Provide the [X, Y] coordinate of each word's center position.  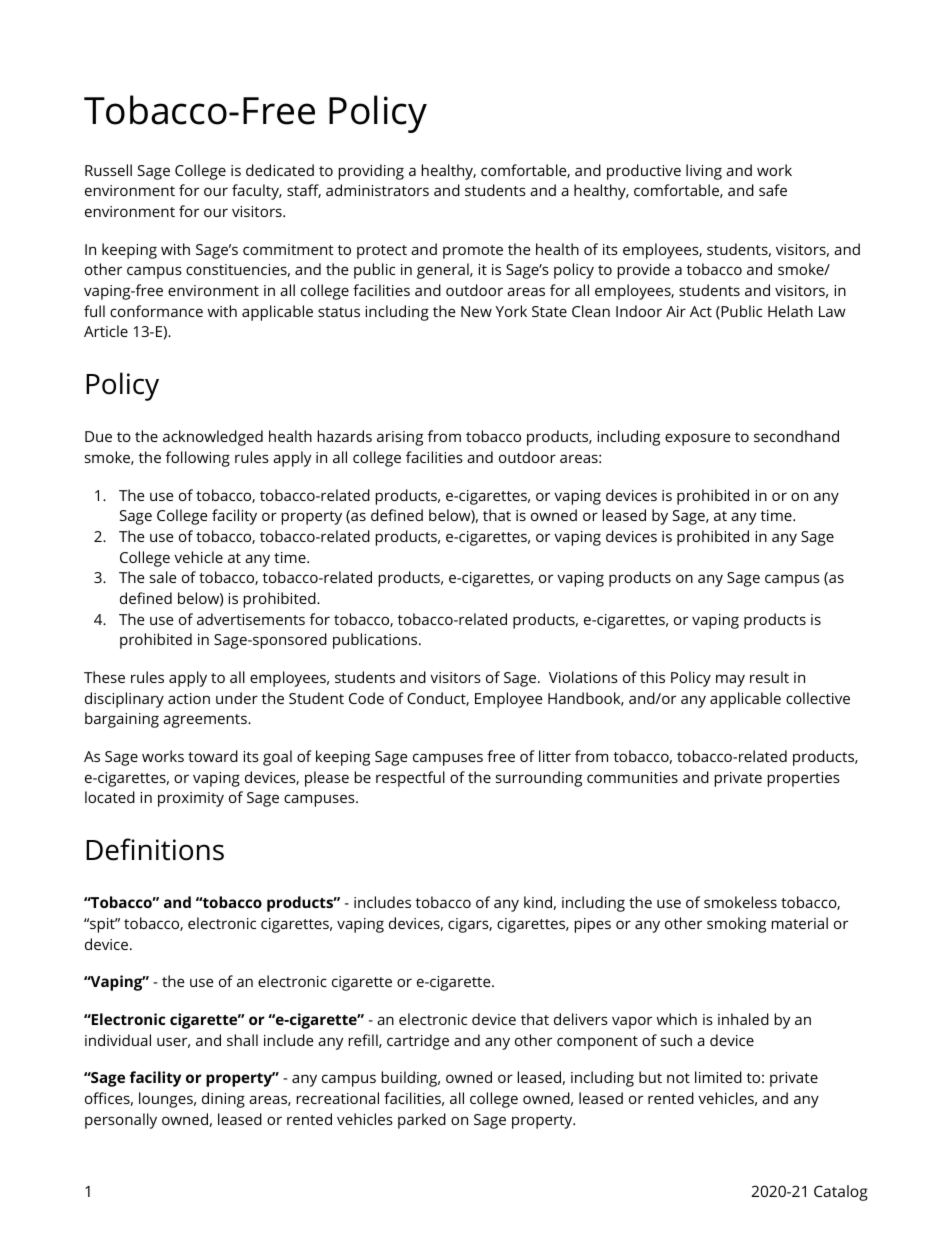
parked [422, 1121]
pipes [593, 925]
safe [773, 190]
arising [400, 438]
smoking [736, 925]
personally [121, 1121]
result [769, 677]
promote [473, 252]
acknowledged [213, 438]
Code [366, 698]
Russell [108, 170]
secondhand [796, 436]
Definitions [155, 849]
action [189, 698]
